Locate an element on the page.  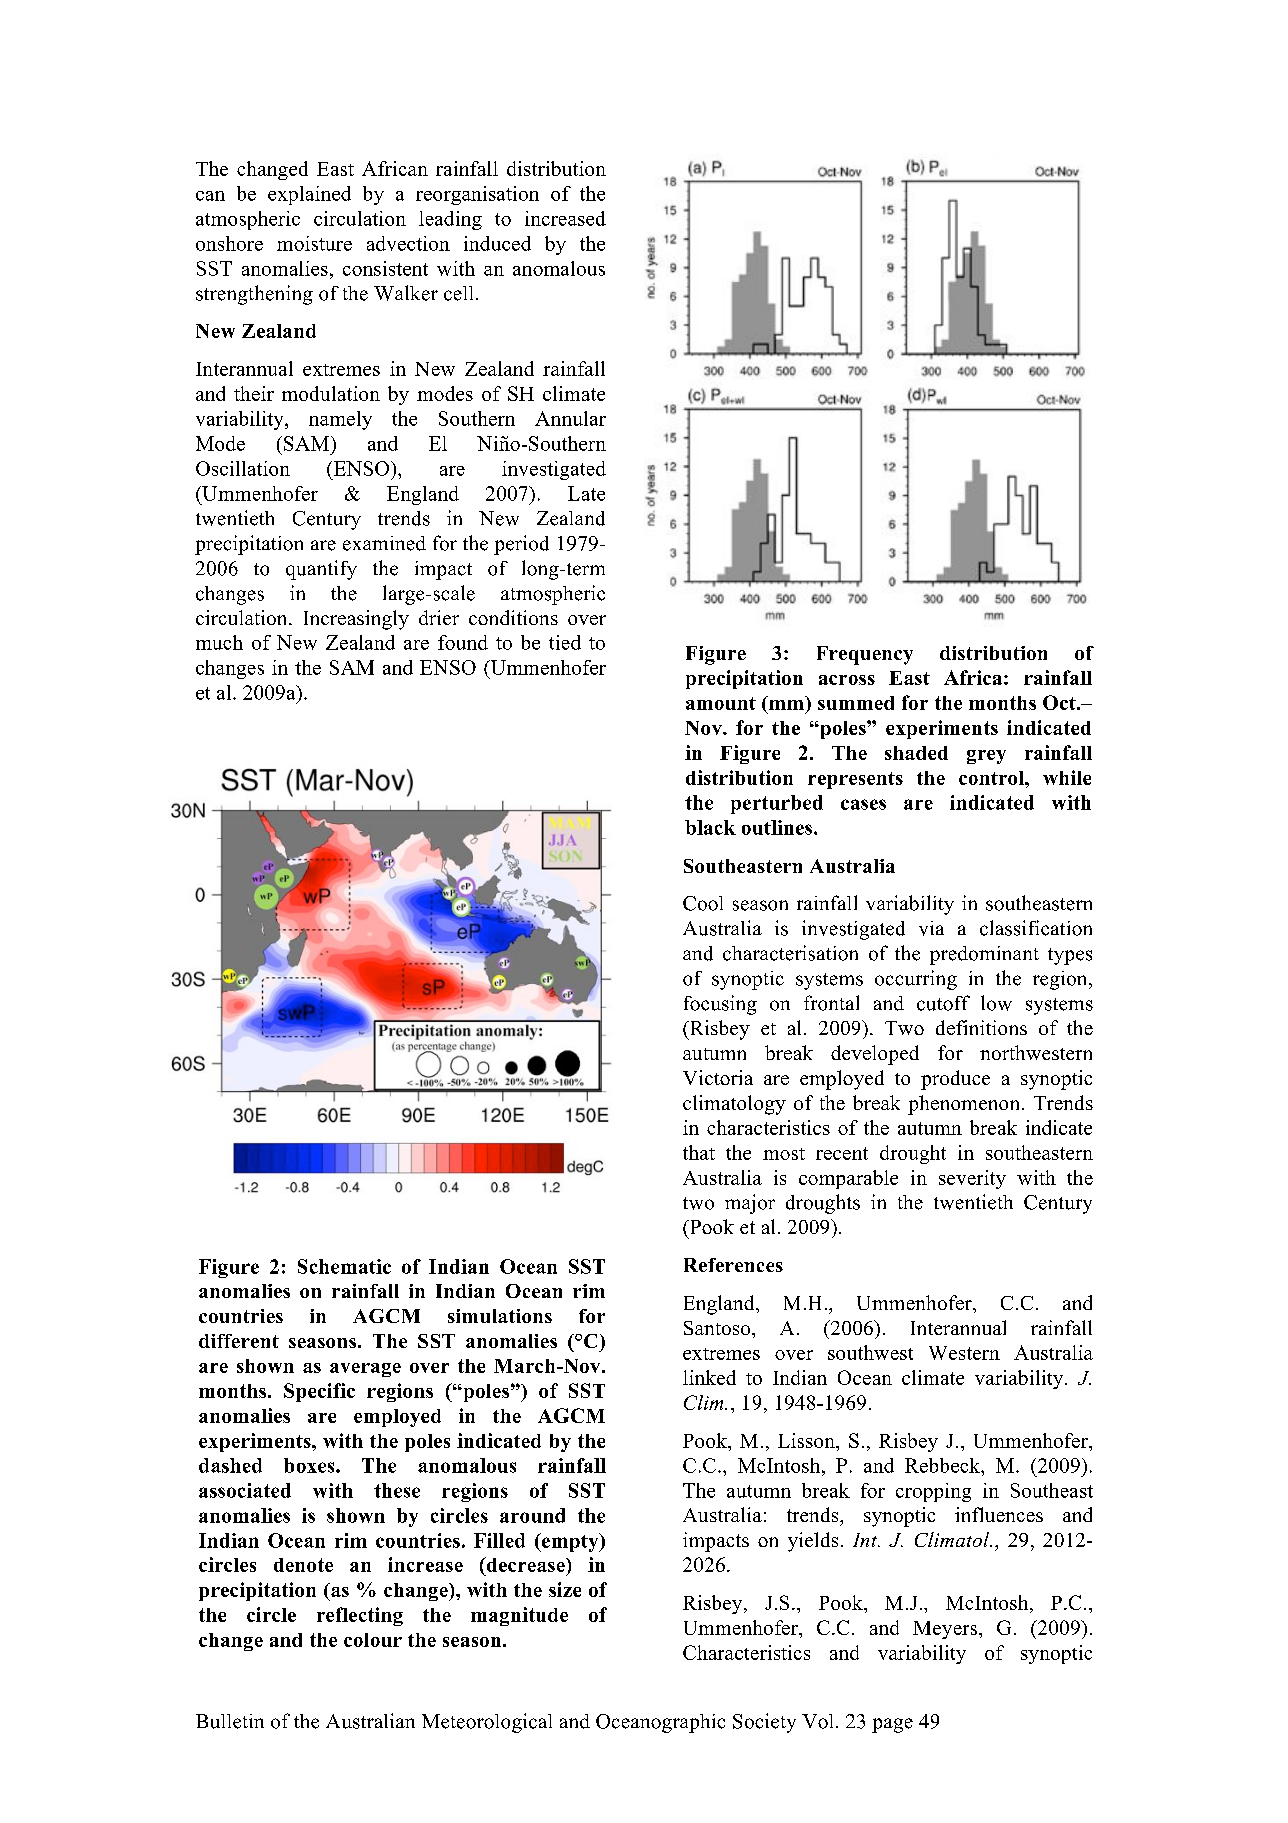
tied is located at coordinates (565, 642).
